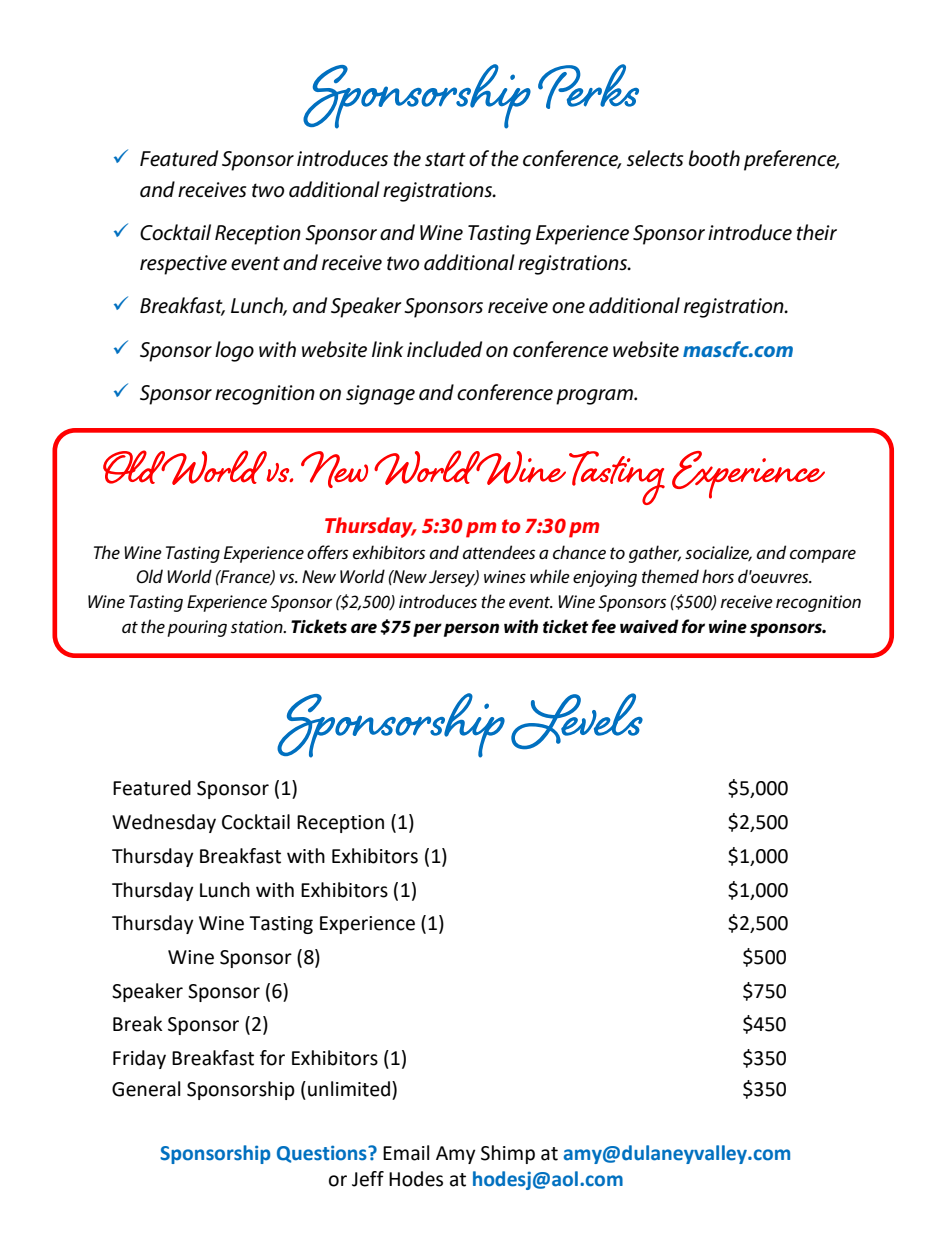 This document has height=1233, width=952. What do you see at coordinates (183, 265) in the document?
I see `respective` at bounding box center [183, 265].
